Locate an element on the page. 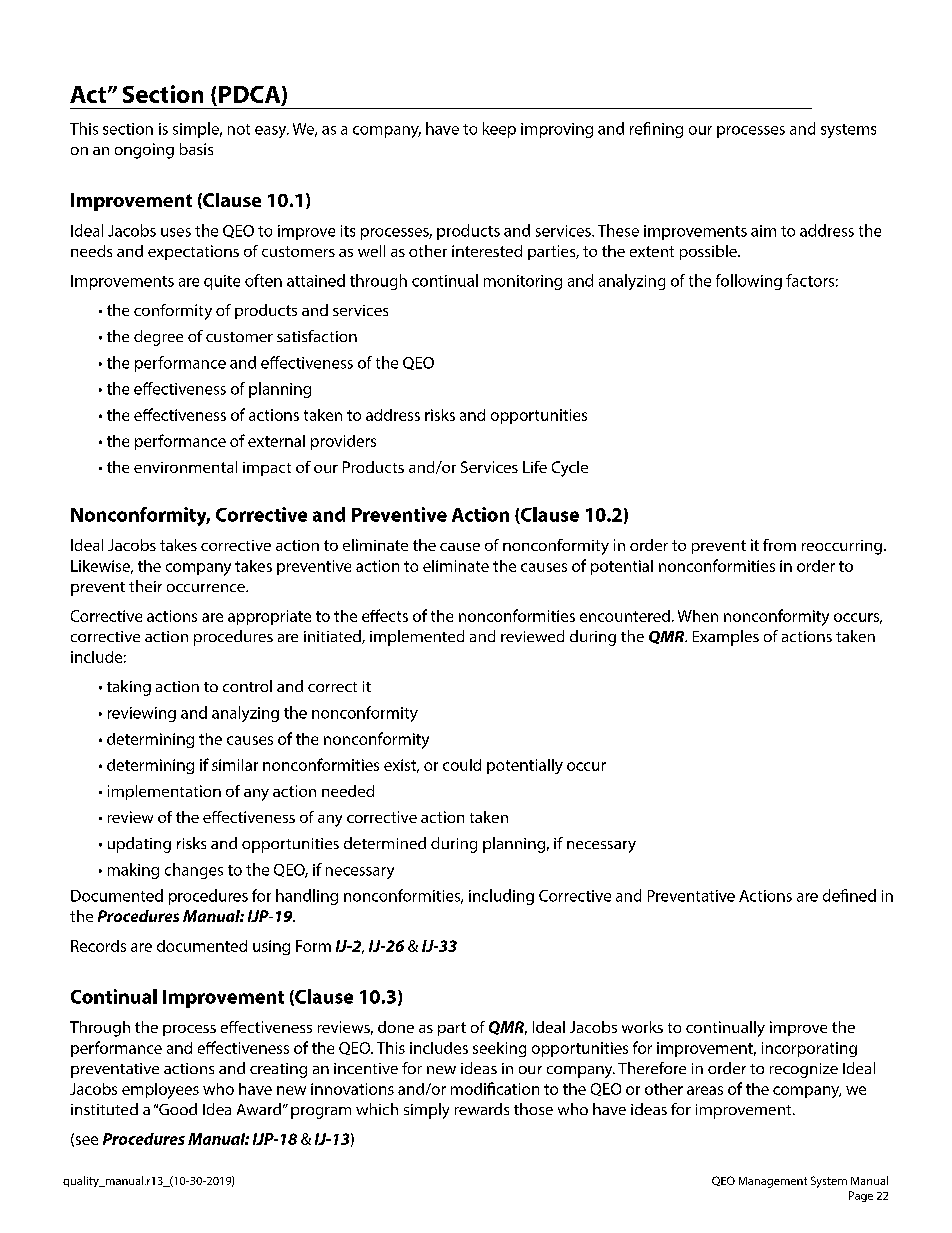 The height and width of the image is (1233, 952). defined is located at coordinates (849, 895).
